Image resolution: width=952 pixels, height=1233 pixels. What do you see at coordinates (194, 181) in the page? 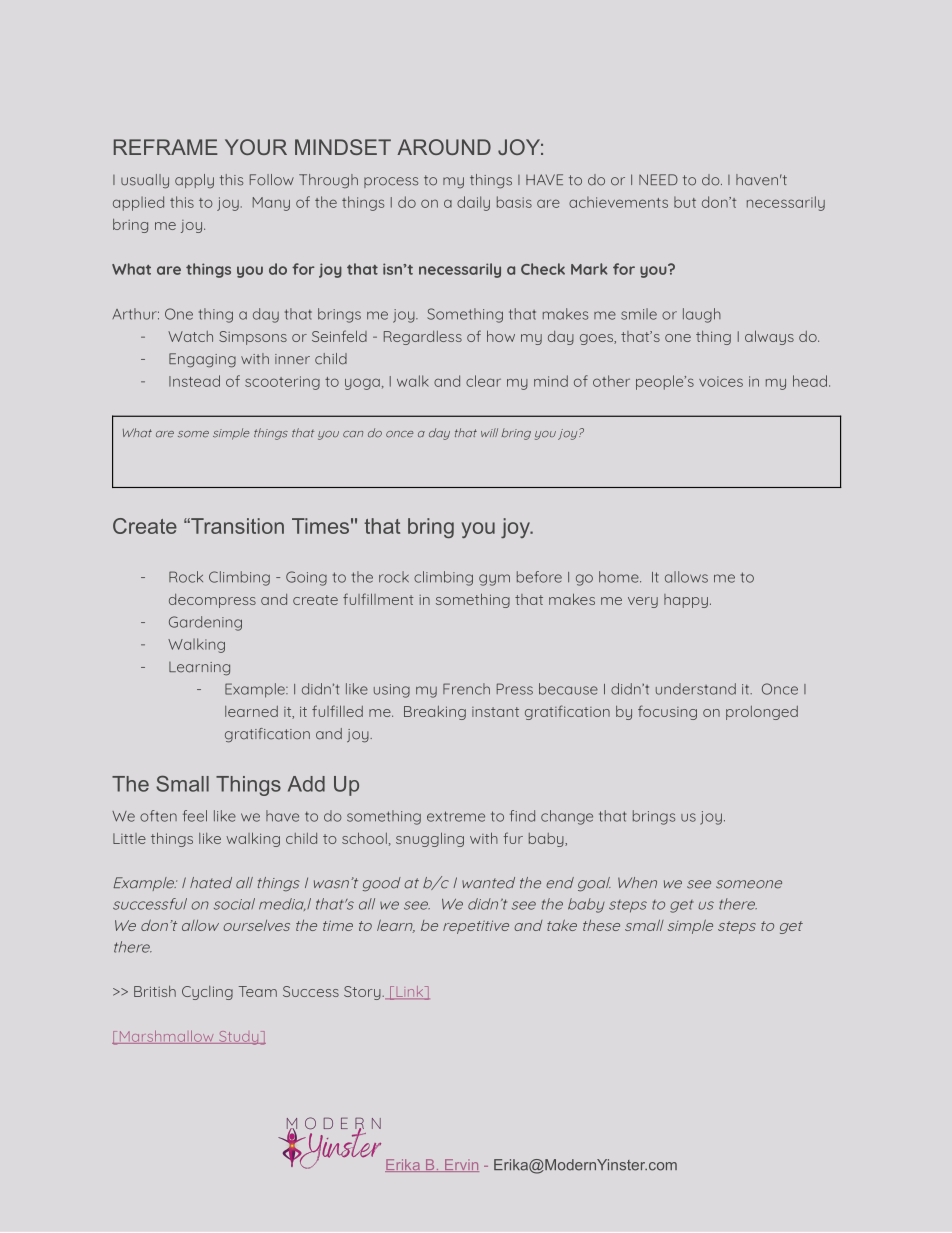
I see `apply` at bounding box center [194, 181].
